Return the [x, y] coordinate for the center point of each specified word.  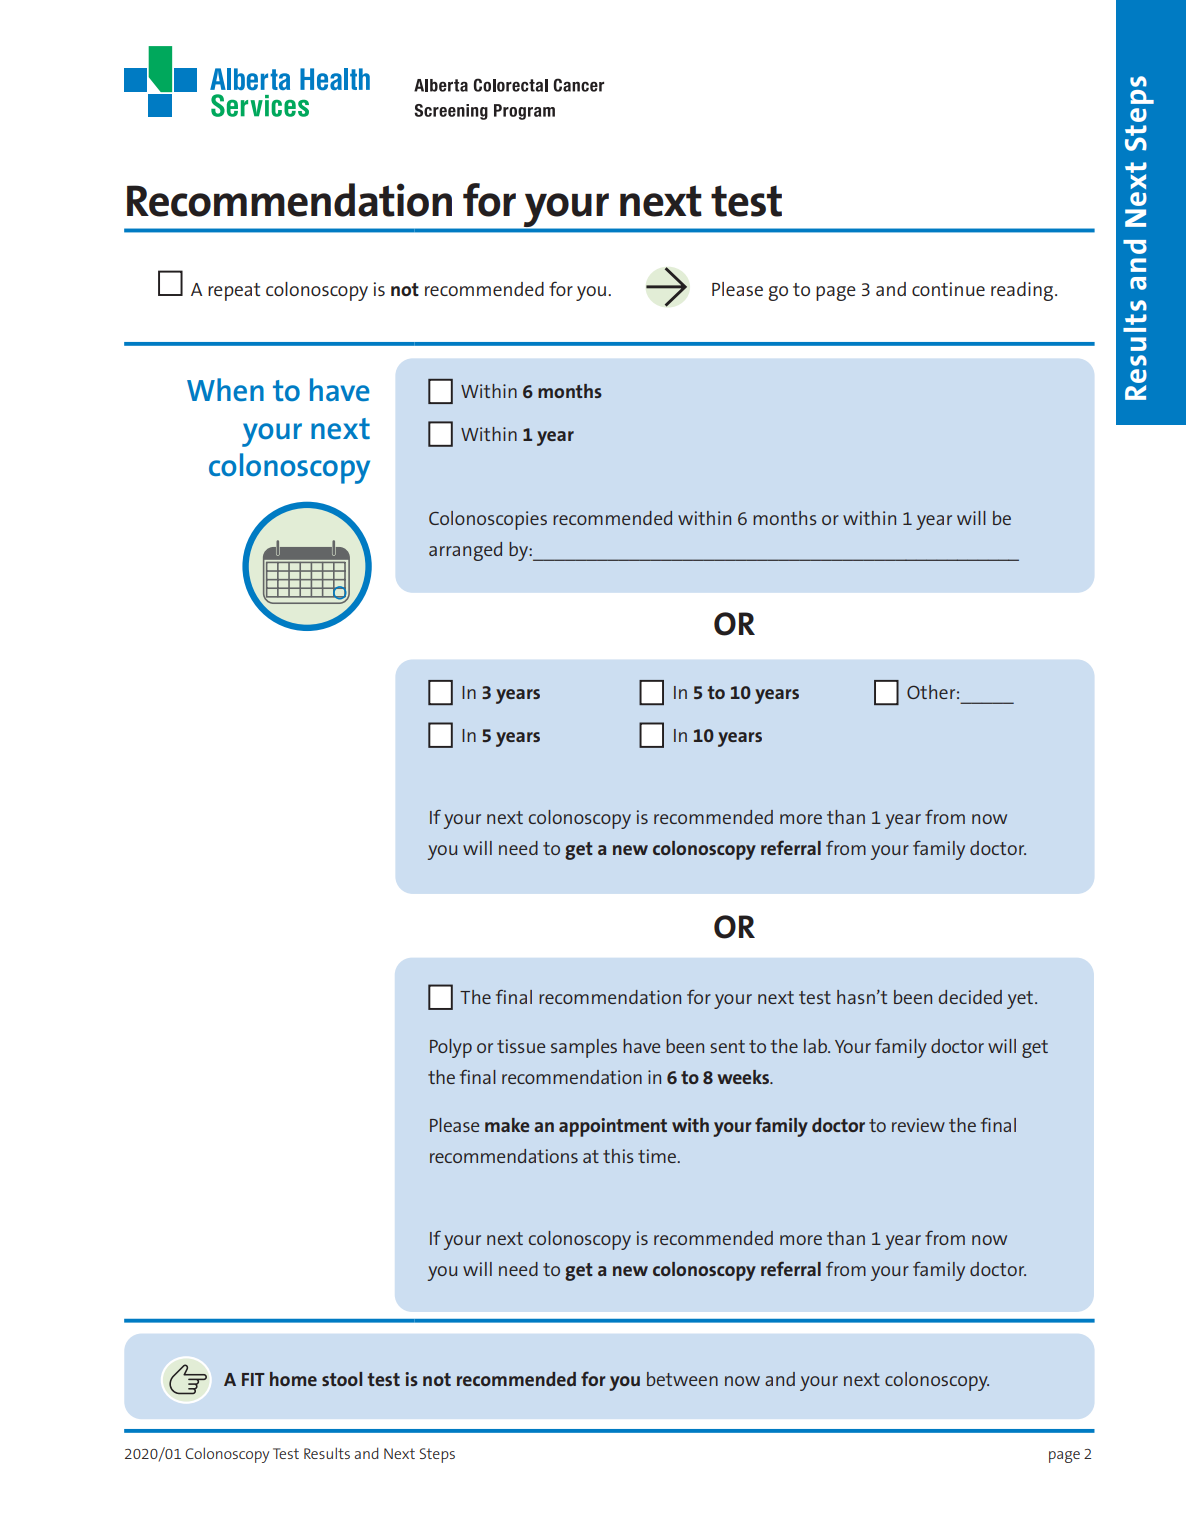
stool [342, 1379]
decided [970, 997]
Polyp [451, 1048]
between [682, 1379]
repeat [234, 292]
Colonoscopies [488, 520]
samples [584, 1048]
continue [948, 289]
